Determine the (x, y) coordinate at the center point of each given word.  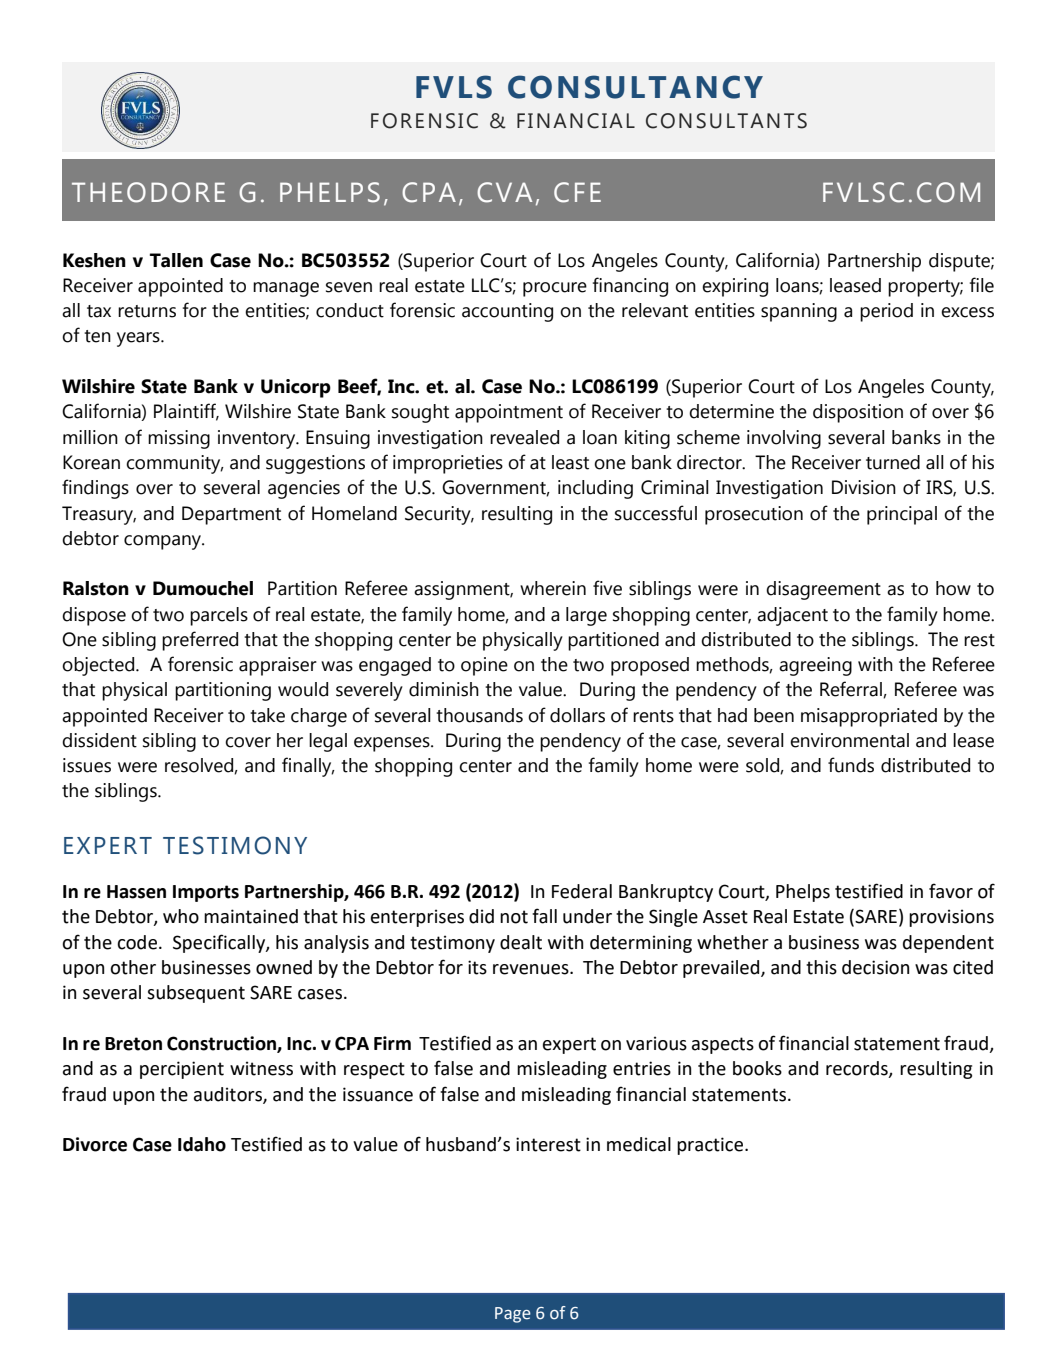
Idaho (202, 1144)
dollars (577, 715)
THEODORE (148, 192)
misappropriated (869, 717)
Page (513, 1315)
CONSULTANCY (635, 87)
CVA (504, 192)
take (267, 715)
